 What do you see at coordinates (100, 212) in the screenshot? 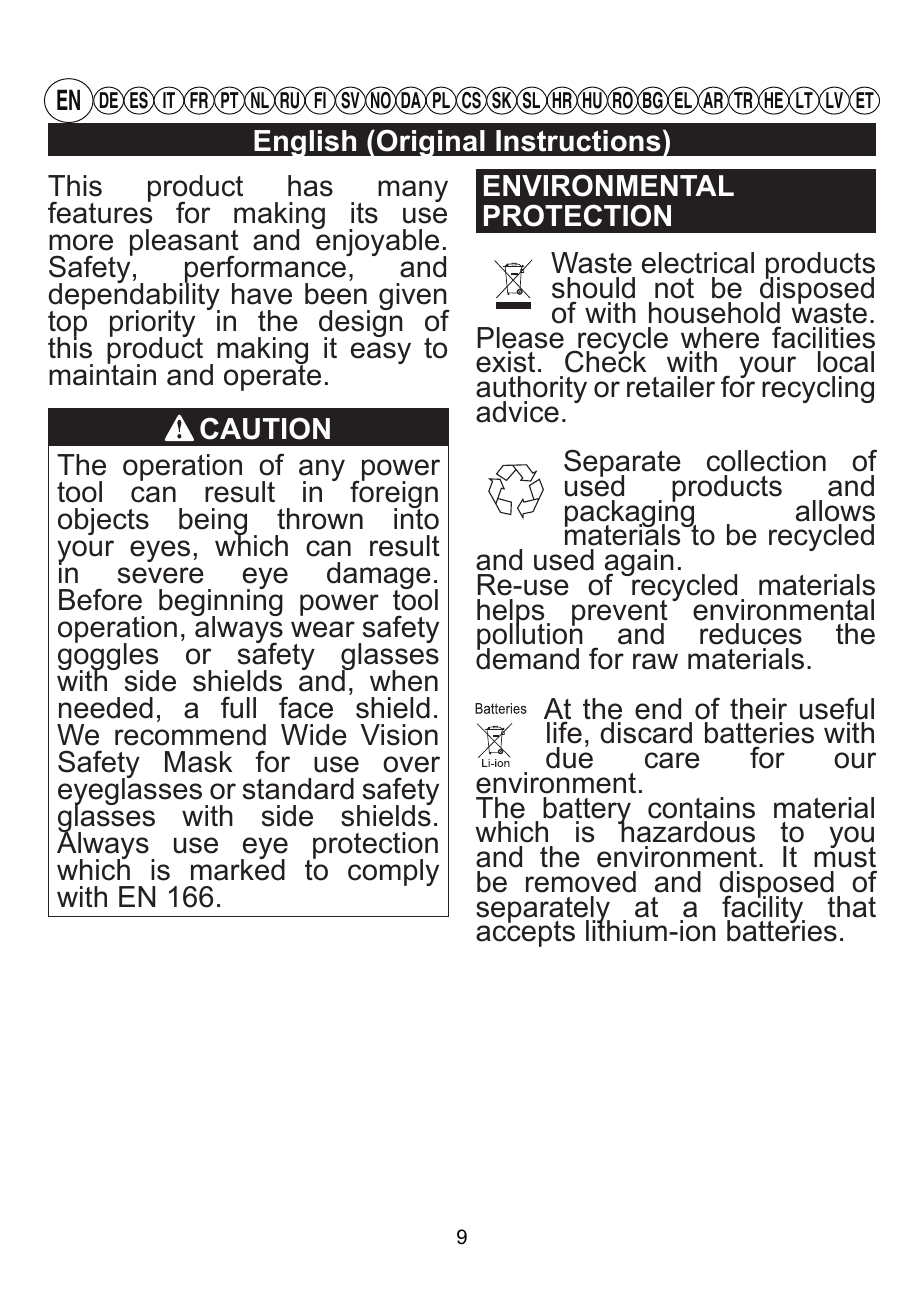
I see `features` at bounding box center [100, 212].
